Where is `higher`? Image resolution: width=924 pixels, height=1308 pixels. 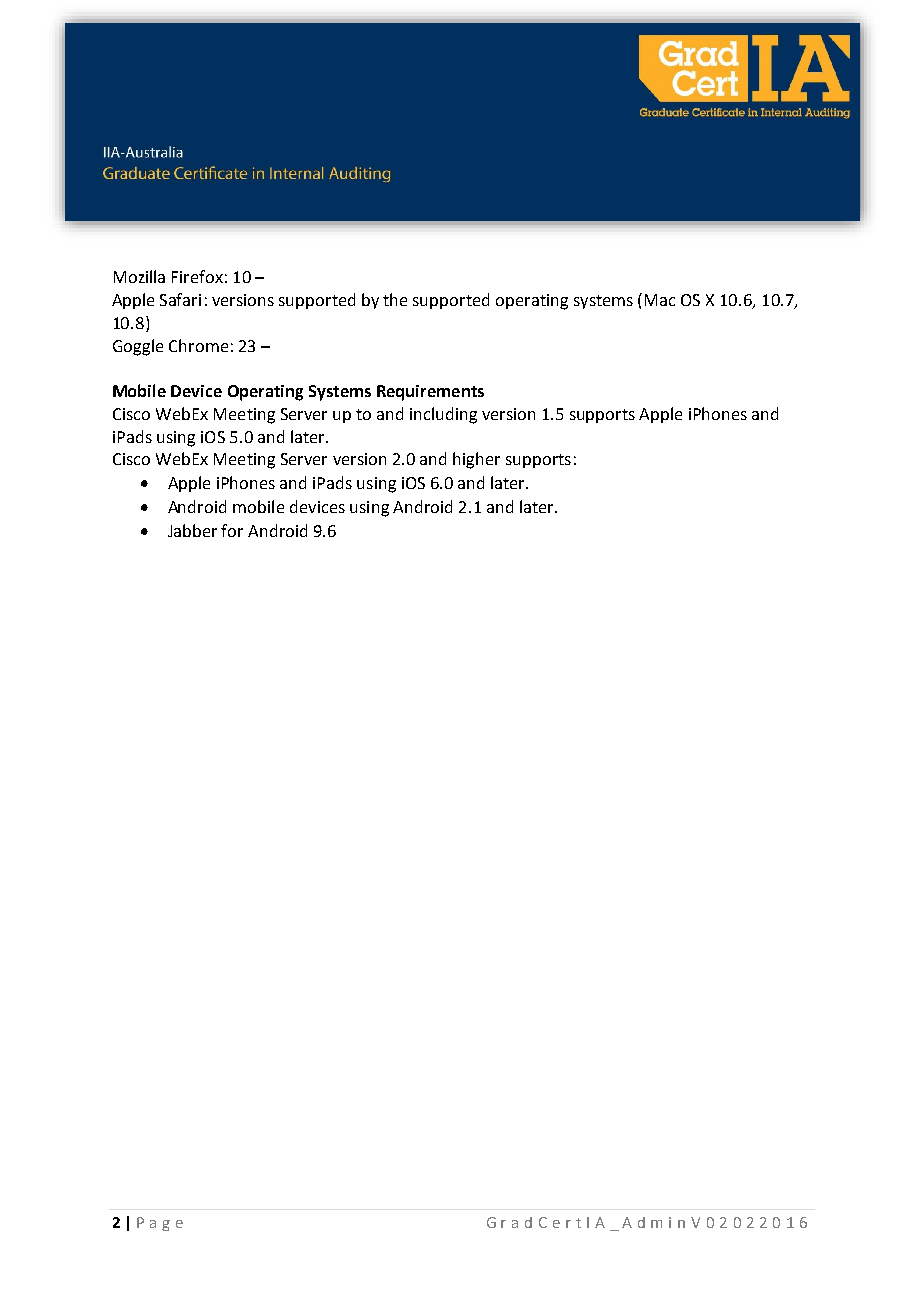 higher is located at coordinates (476, 460).
